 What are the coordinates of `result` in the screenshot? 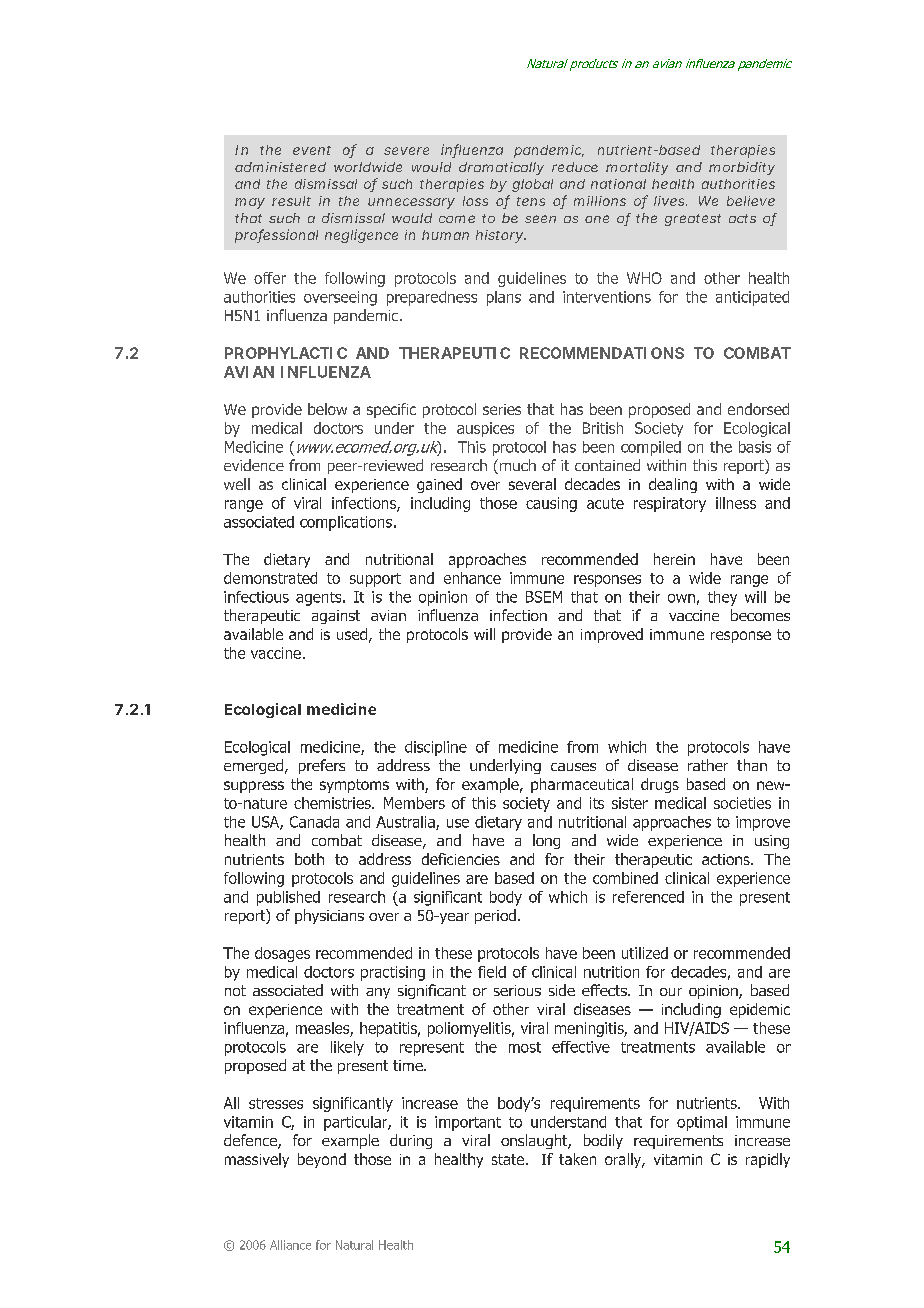 It's located at (291, 201).
